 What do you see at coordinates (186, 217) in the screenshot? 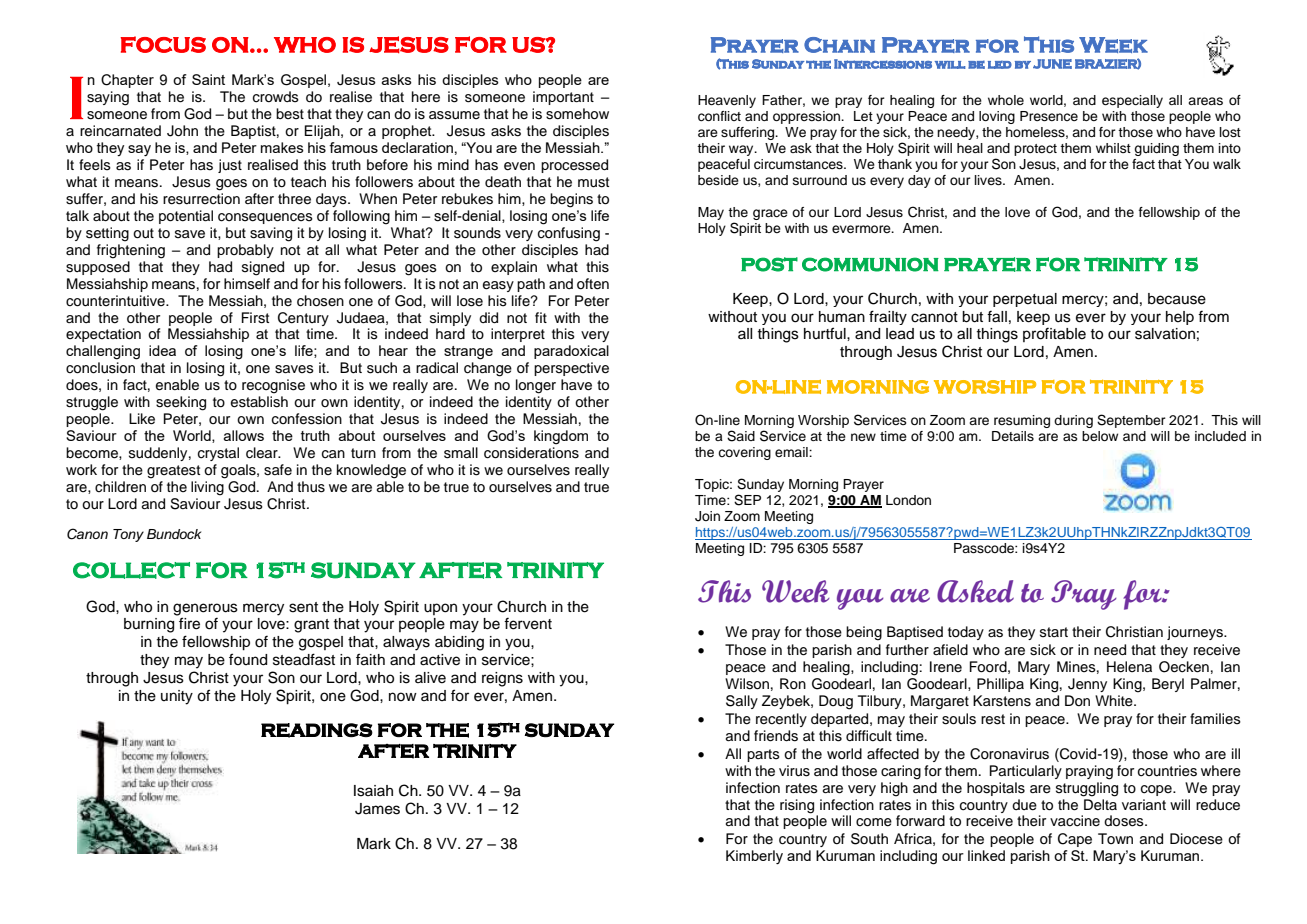
I see `potential` at bounding box center [186, 217].
